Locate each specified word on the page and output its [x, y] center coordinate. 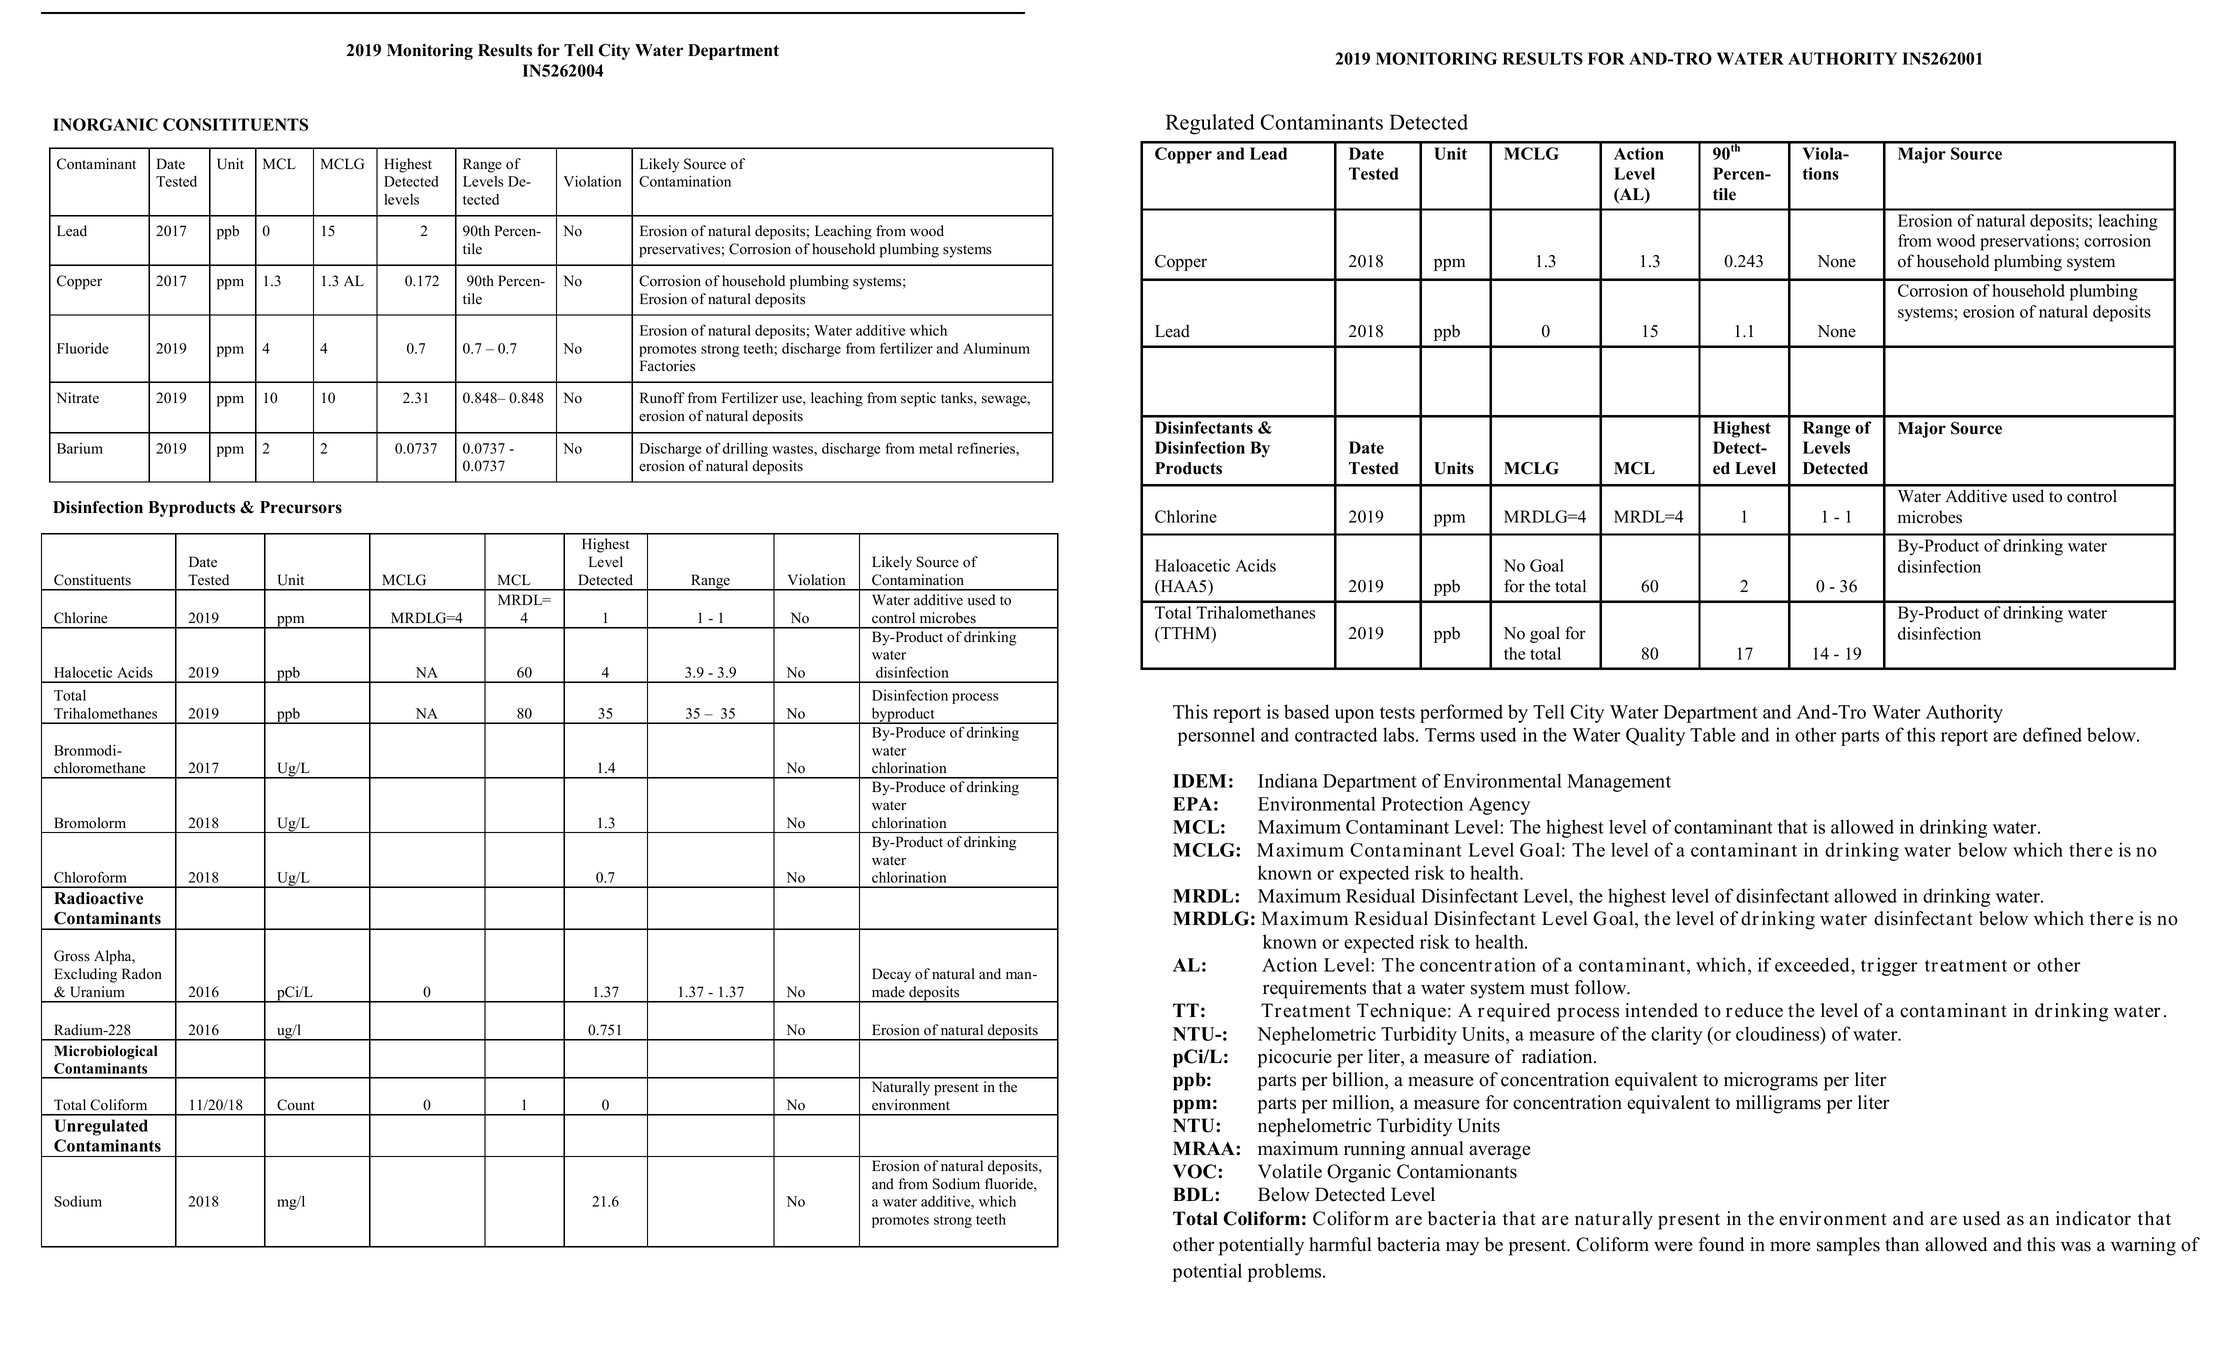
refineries [987, 448]
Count [296, 1105]
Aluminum [996, 348]
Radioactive [98, 898]
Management [1619, 783]
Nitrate [78, 397]
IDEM [1199, 781]
